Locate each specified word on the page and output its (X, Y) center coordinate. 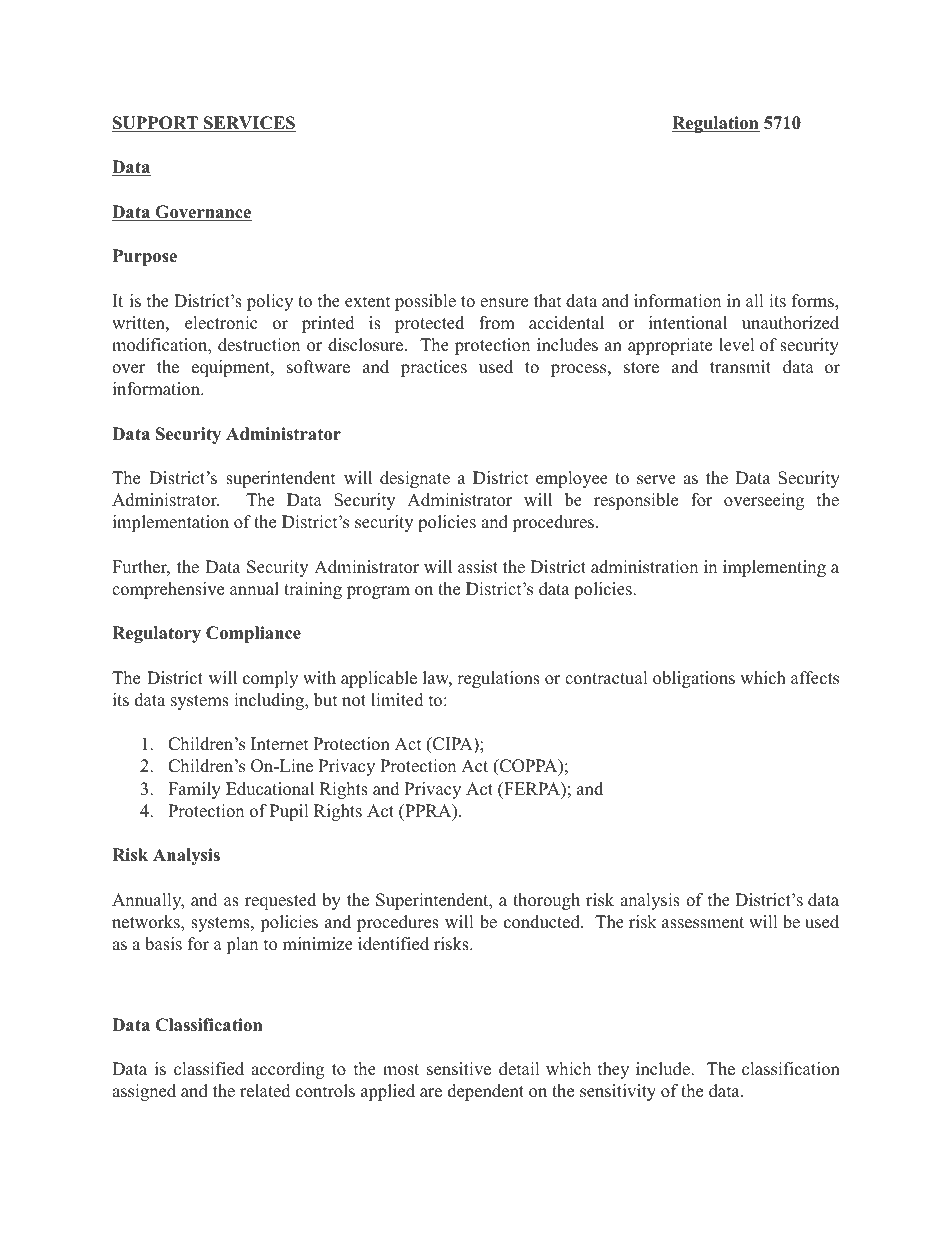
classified (209, 1069)
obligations (694, 679)
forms (814, 302)
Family (194, 790)
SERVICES (249, 124)
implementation (171, 523)
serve (656, 480)
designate (415, 479)
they (613, 1070)
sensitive (459, 1069)
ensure (504, 303)
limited (397, 700)
